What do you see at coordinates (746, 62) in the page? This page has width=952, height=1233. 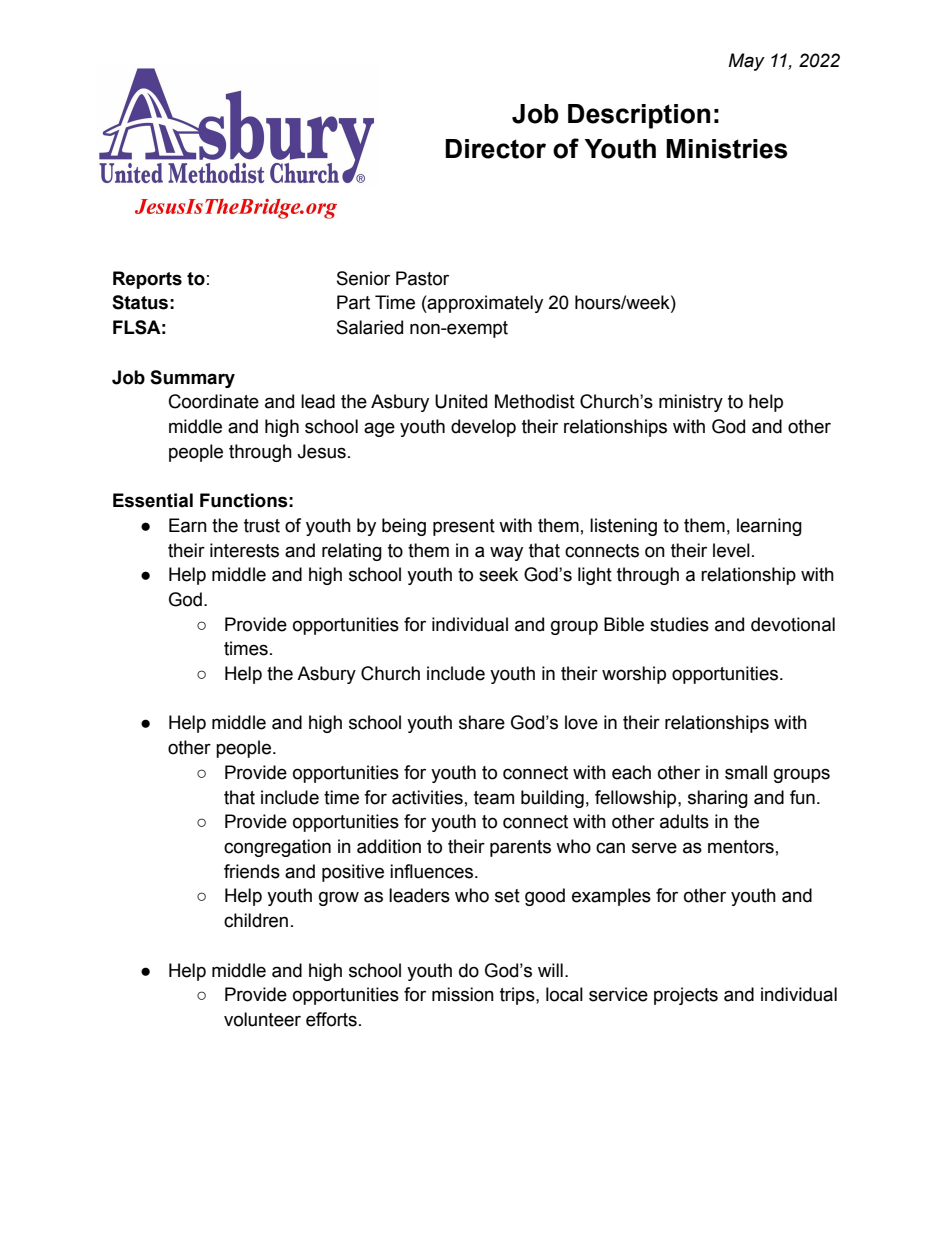 I see `May` at bounding box center [746, 62].
